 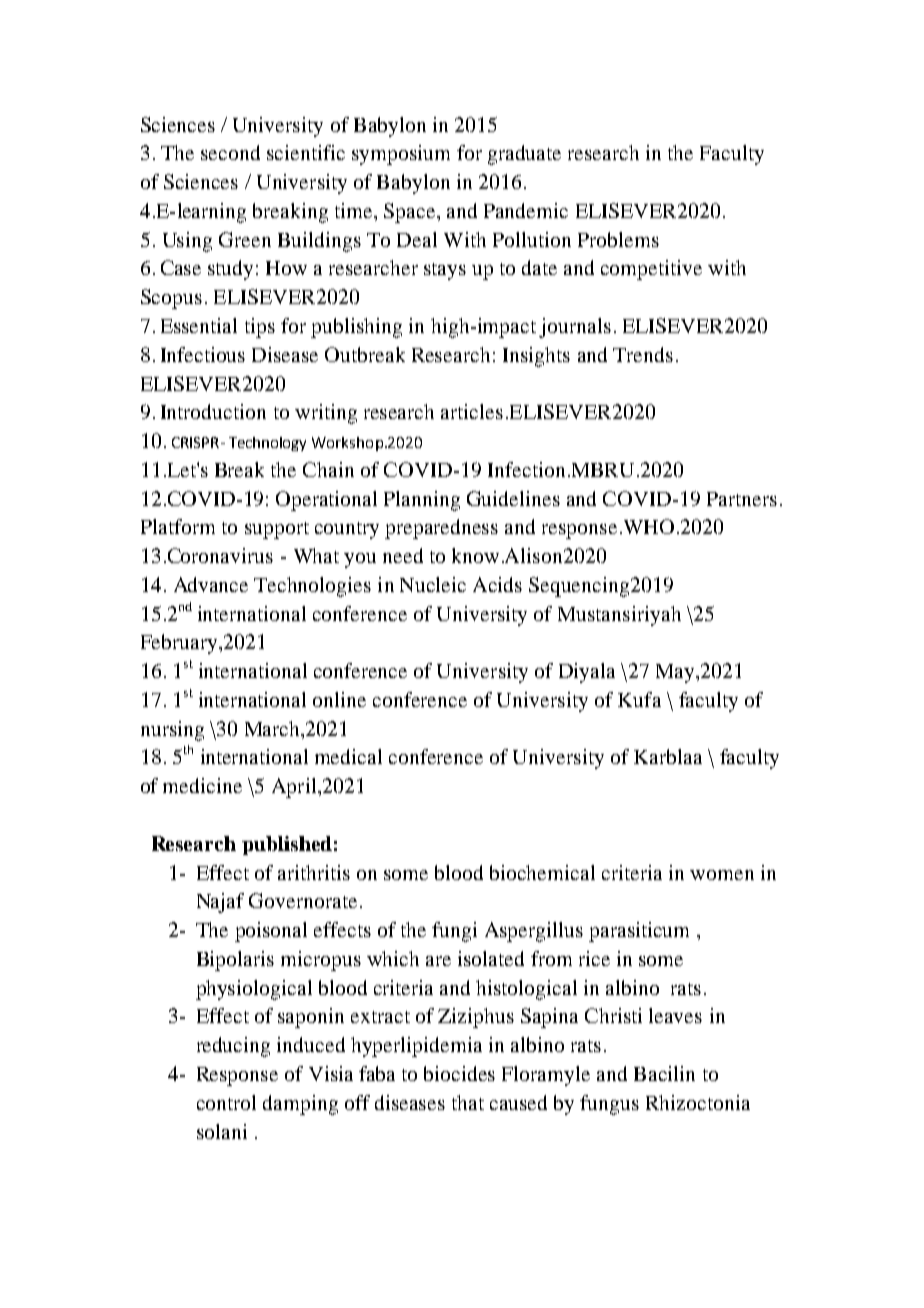 What do you see at coordinates (226, 1102) in the screenshot?
I see `control` at bounding box center [226, 1102].
